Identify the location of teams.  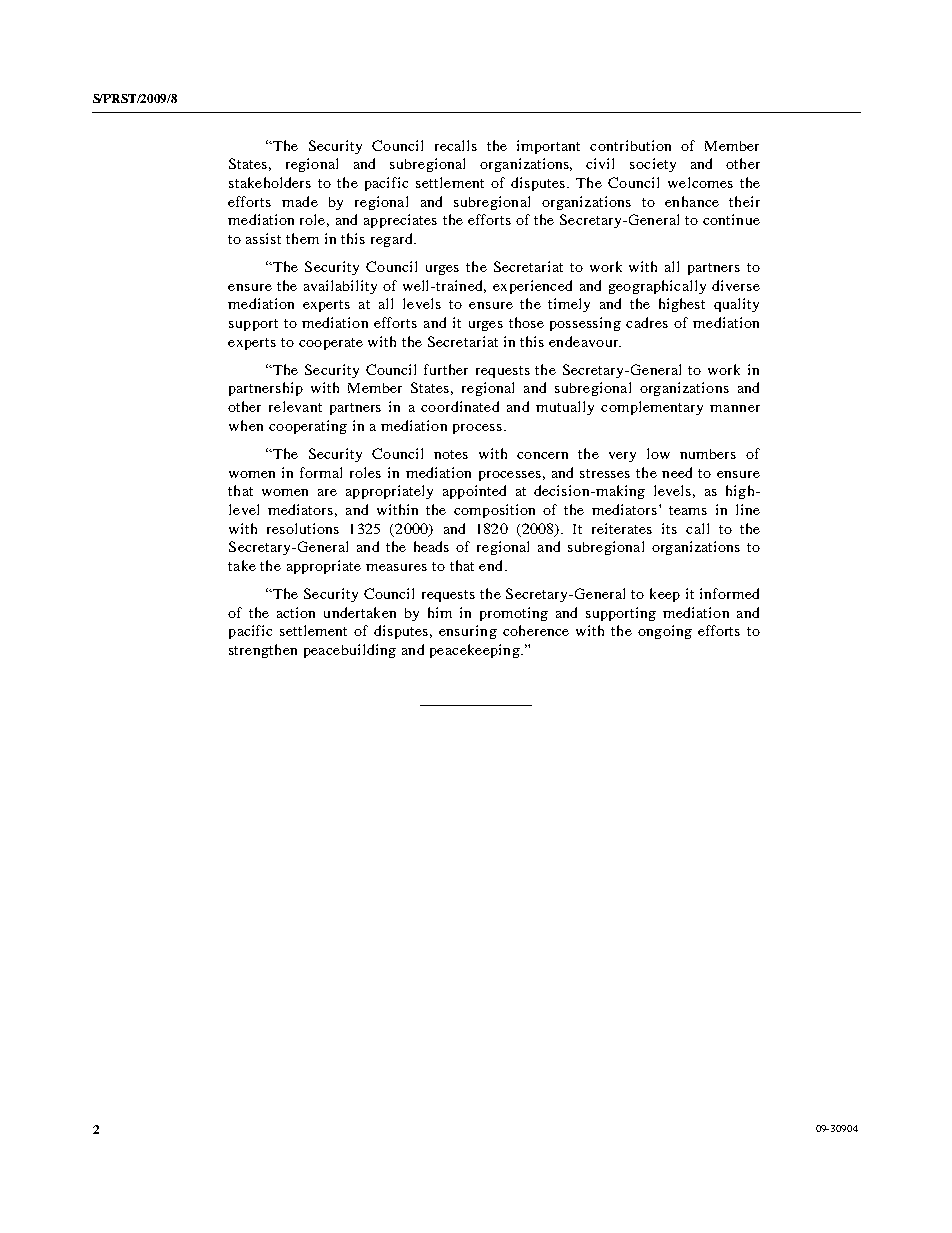
(688, 510).
